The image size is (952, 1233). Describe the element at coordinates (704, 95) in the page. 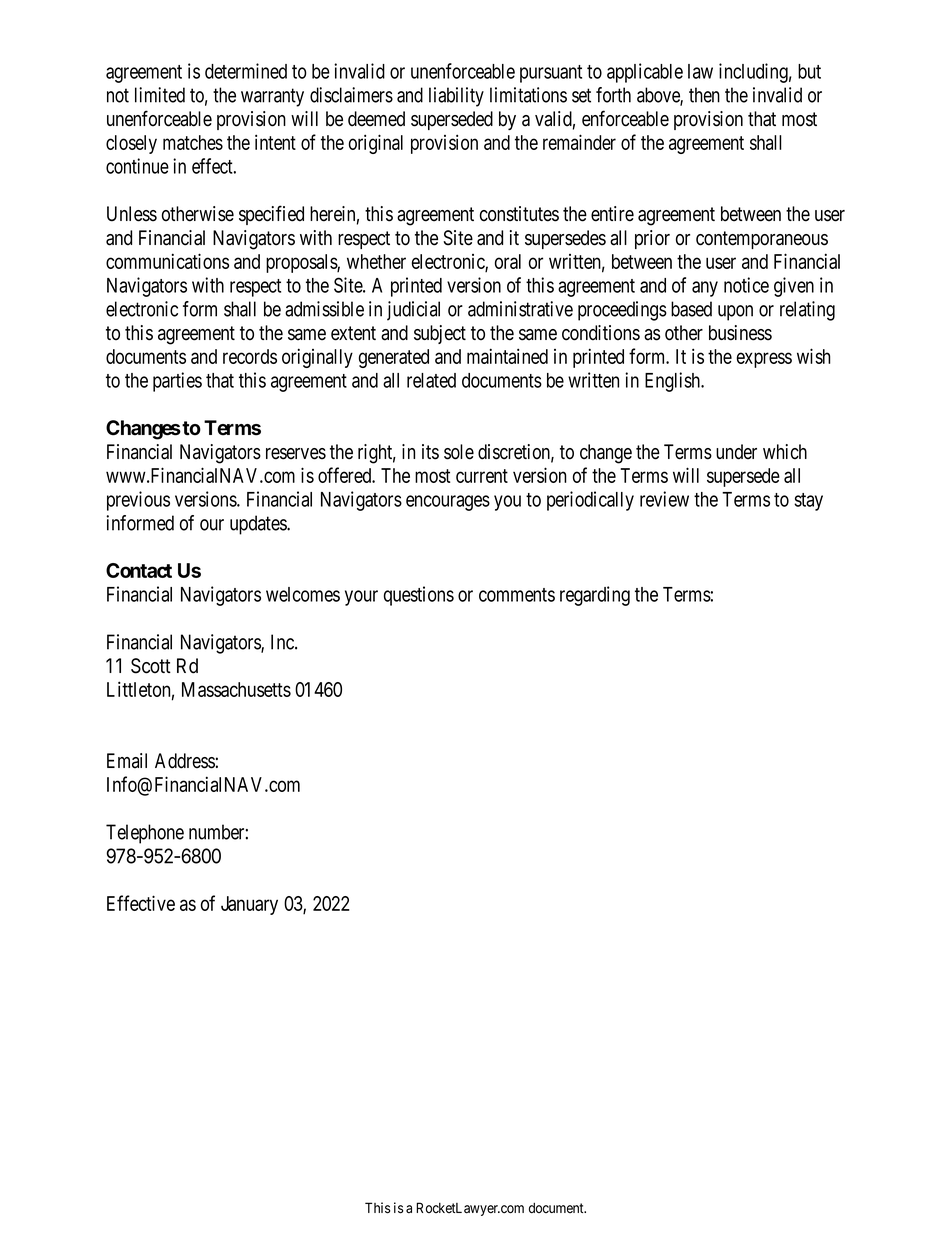

I see `then` at that location.
